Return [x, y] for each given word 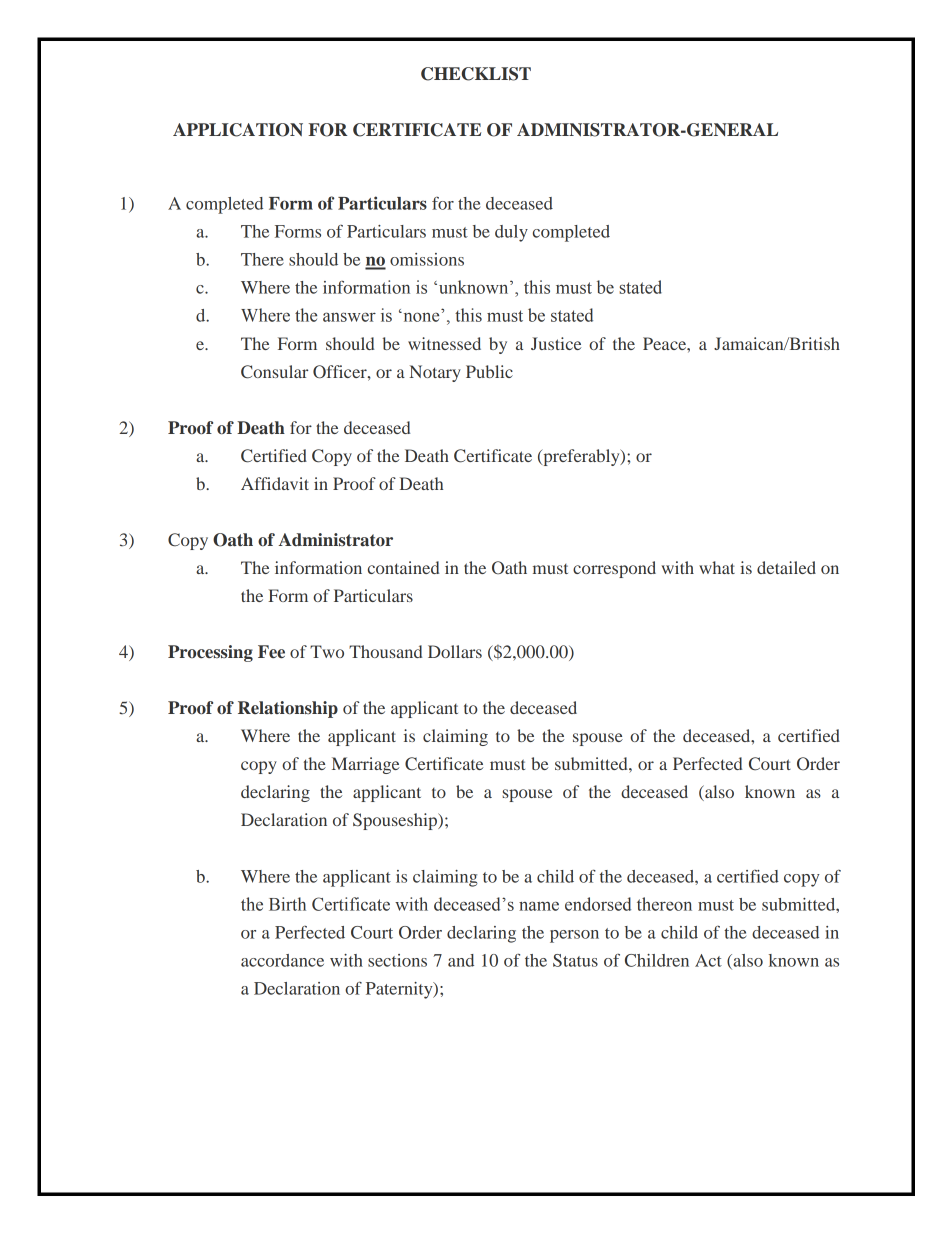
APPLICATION [238, 130]
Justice [556, 343]
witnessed [444, 343]
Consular [274, 372]
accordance [282, 960]
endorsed [598, 904]
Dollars [455, 651]
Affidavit [275, 483]
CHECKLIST [476, 74]
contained [404, 567]
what [717, 567]
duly [511, 233]
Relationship [288, 709]
